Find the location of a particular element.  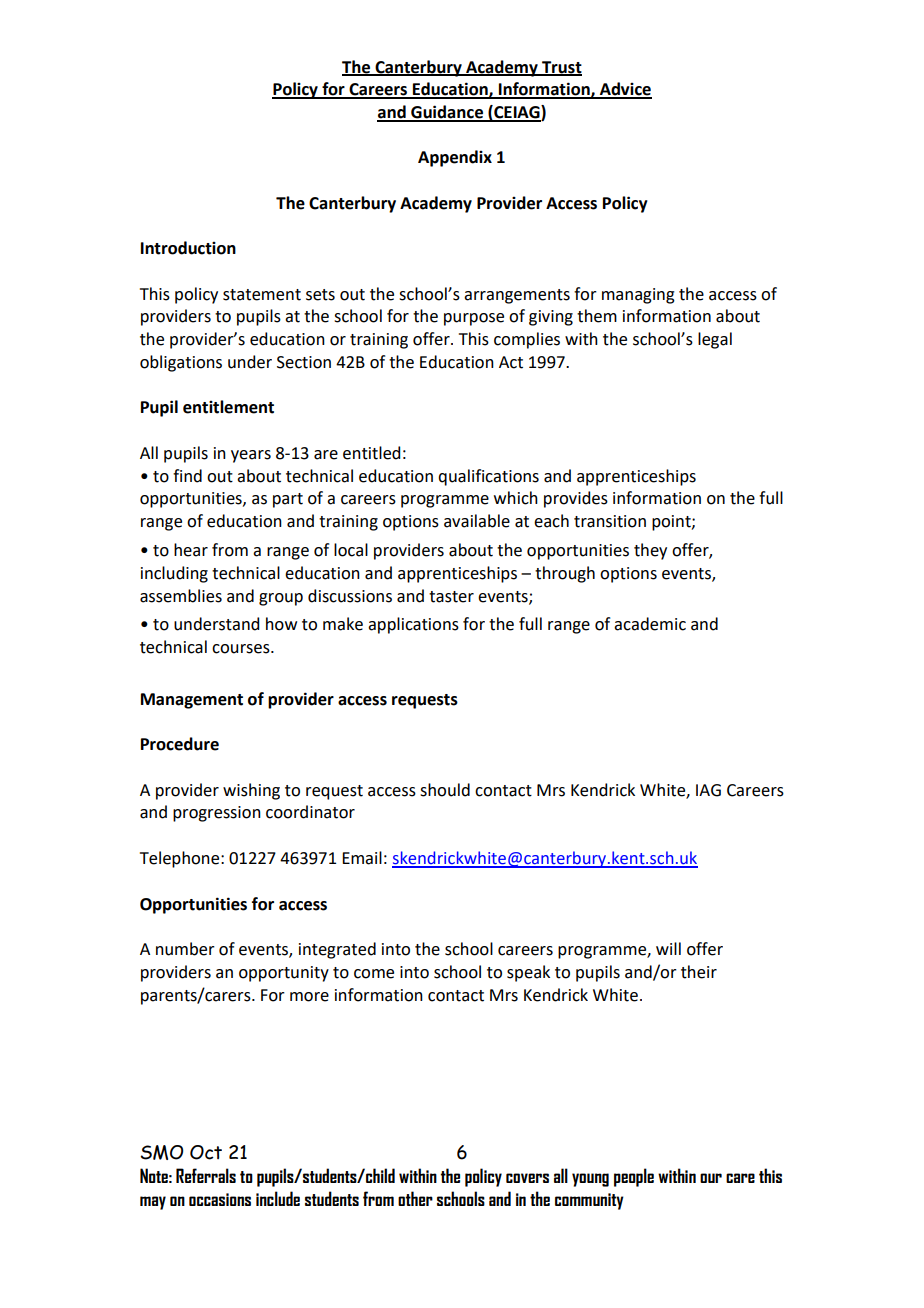

Advice is located at coordinates (624, 90).
